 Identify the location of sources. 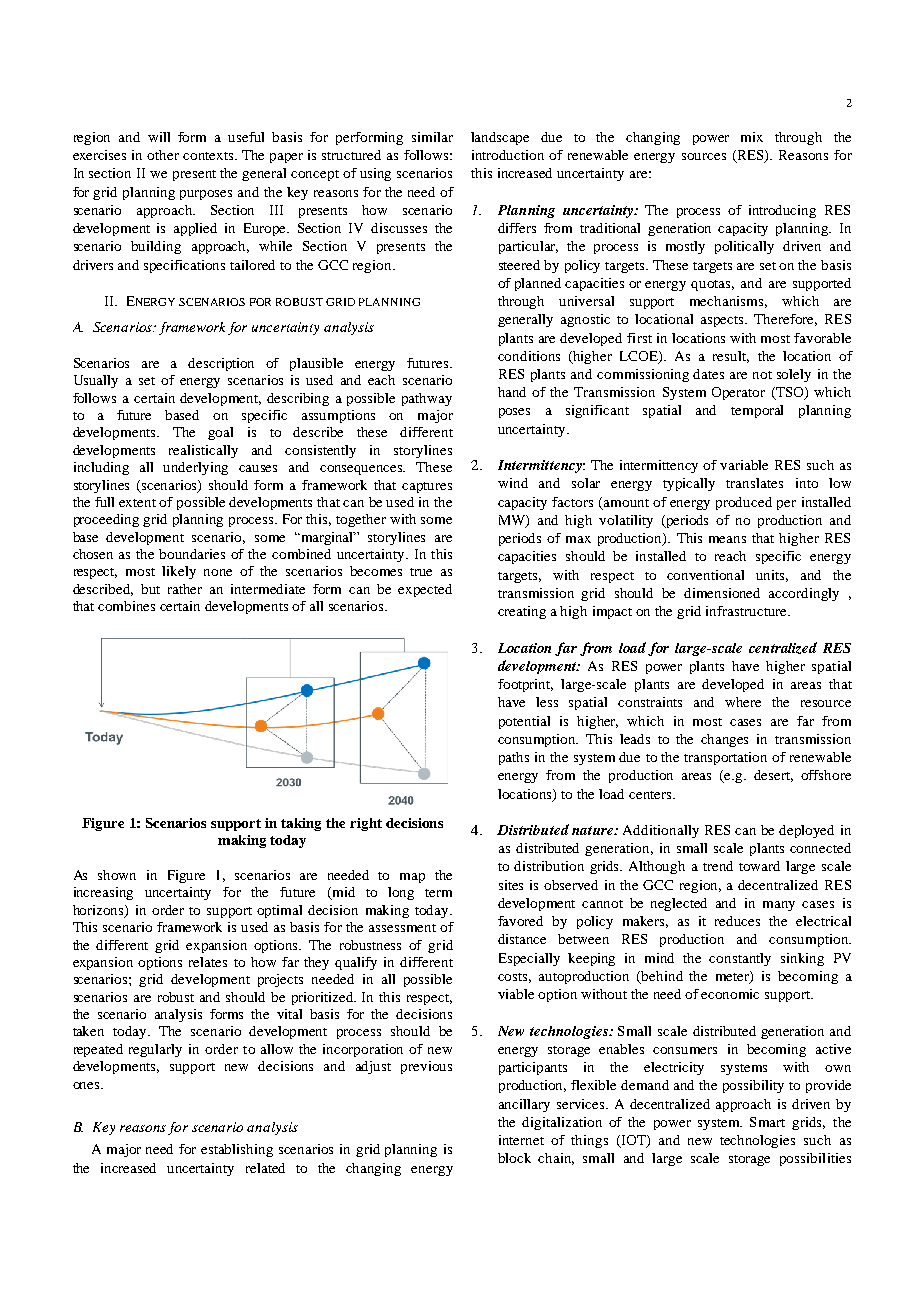
(704, 156).
